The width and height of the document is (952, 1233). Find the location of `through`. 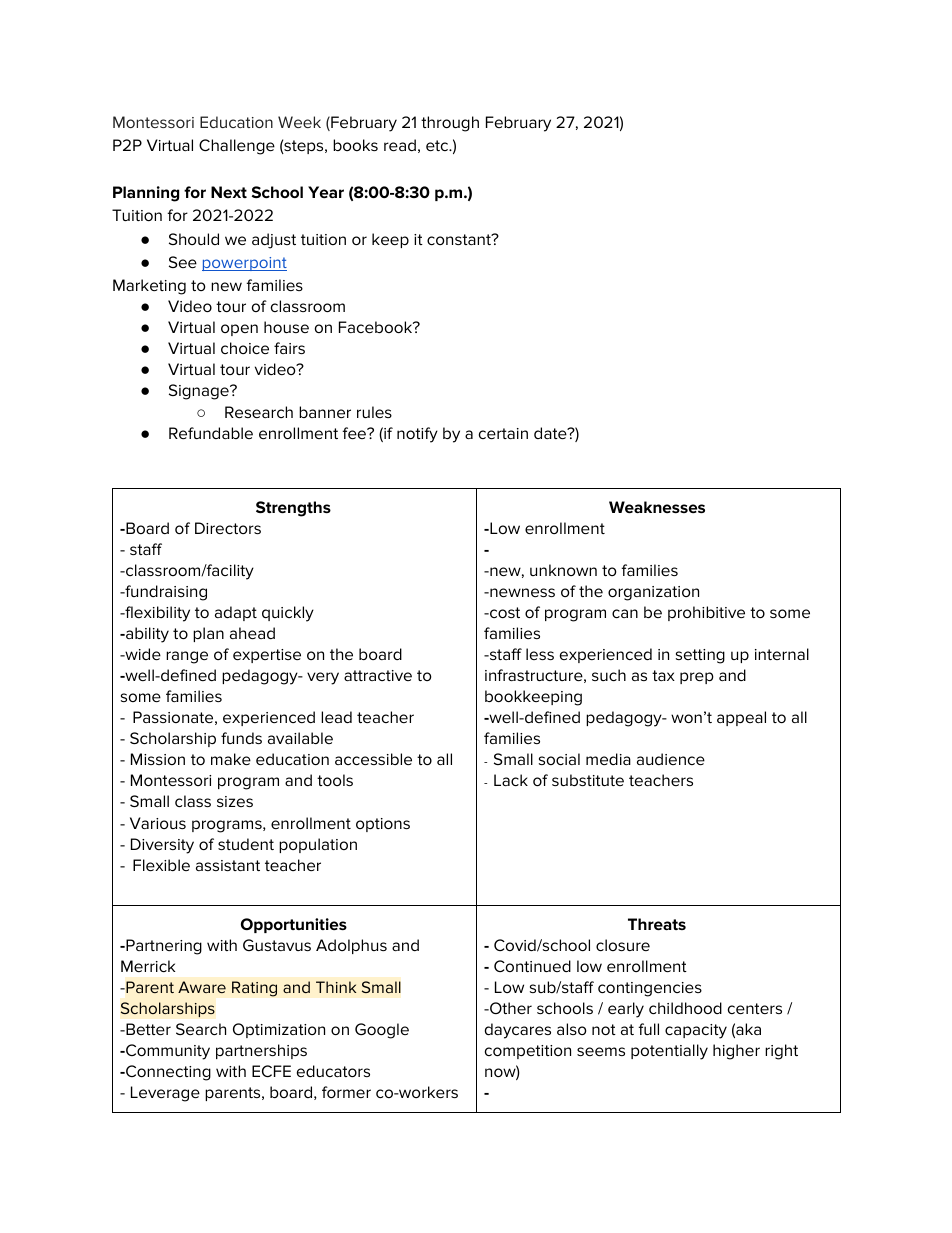

through is located at coordinates (450, 124).
